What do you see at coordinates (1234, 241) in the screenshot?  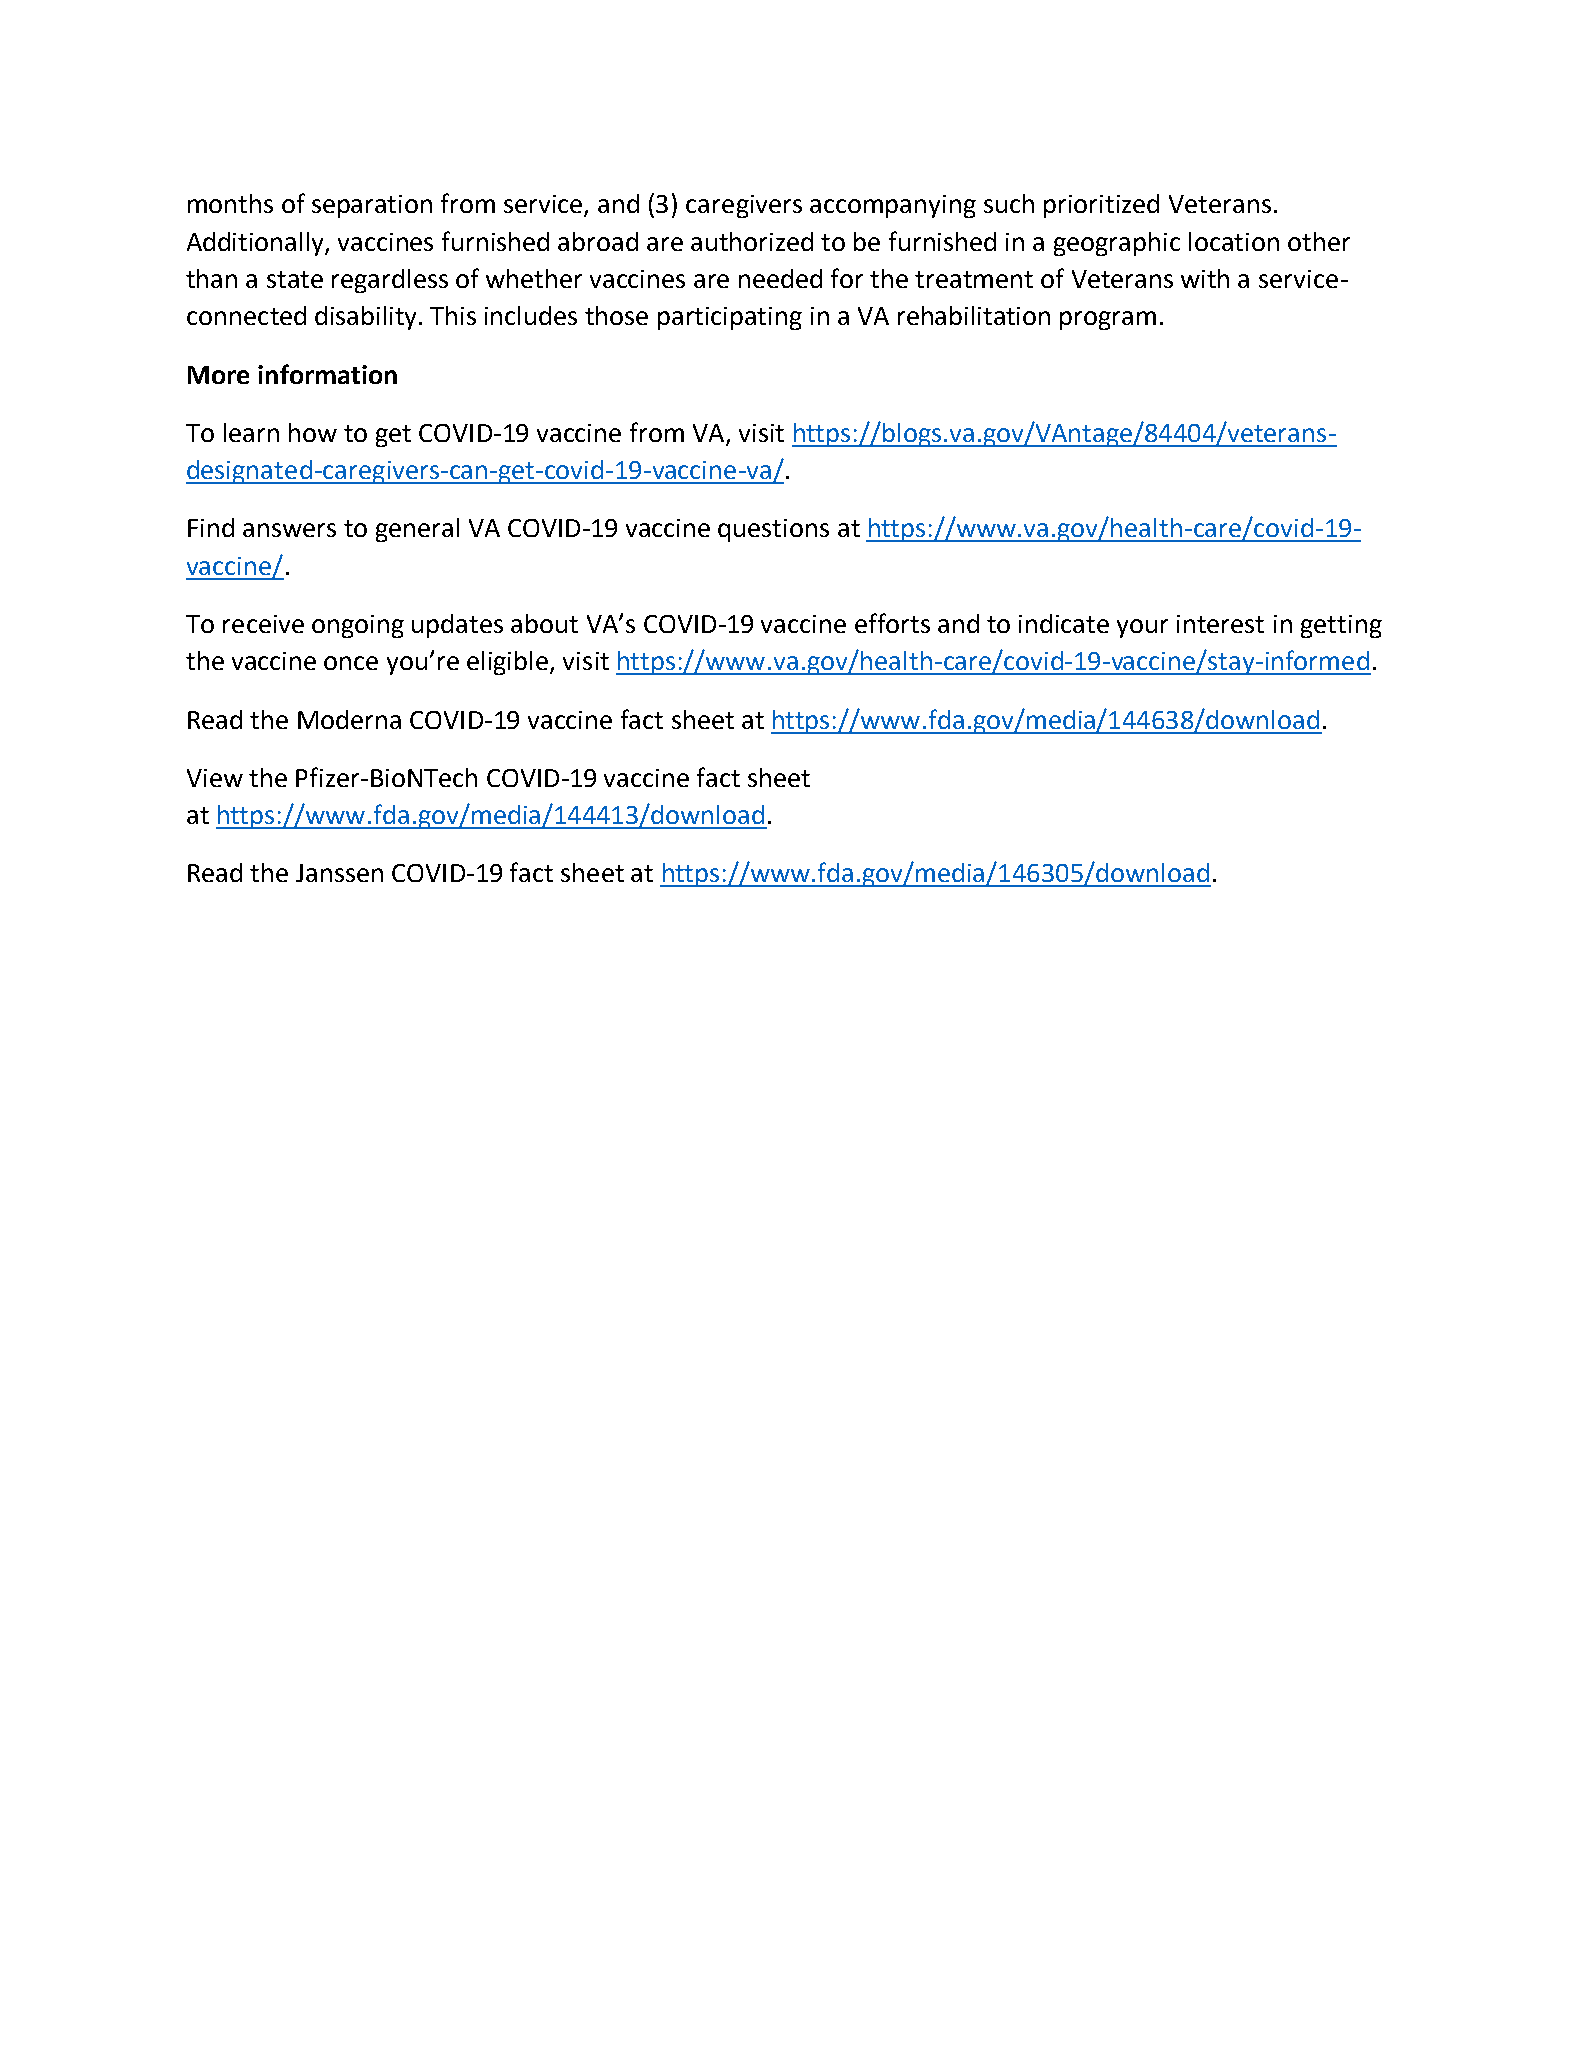 I see `location` at bounding box center [1234, 241].
